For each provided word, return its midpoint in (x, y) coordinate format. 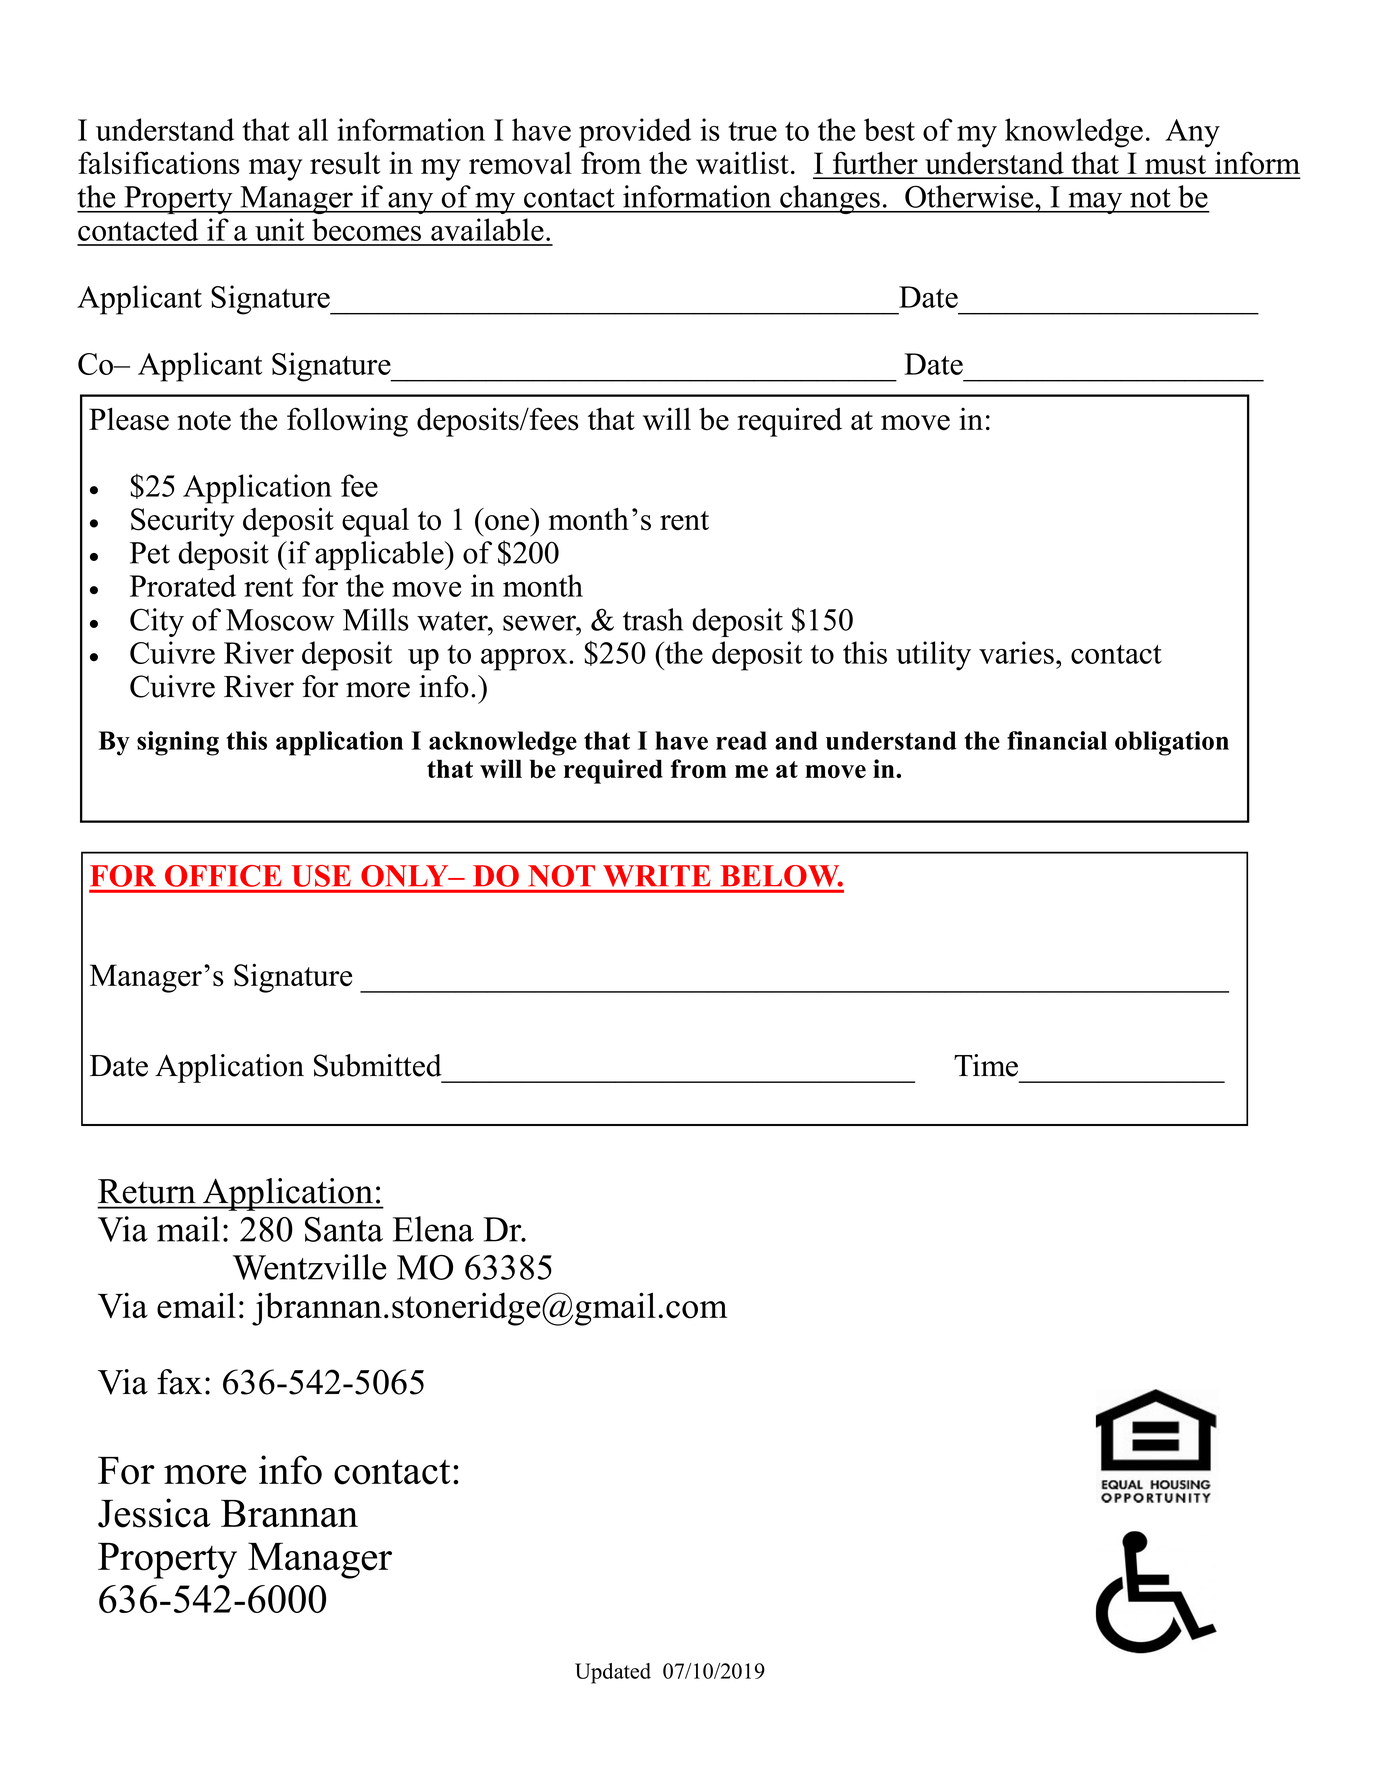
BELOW (781, 876)
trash (653, 619)
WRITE (657, 876)
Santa (344, 1229)
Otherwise (970, 196)
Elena (433, 1229)
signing (178, 743)
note (204, 421)
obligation (1172, 743)
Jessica (154, 1513)
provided (635, 133)
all (313, 129)
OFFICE (223, 876)
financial (1057, 740)
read (741, 740)
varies (1016, 652)
